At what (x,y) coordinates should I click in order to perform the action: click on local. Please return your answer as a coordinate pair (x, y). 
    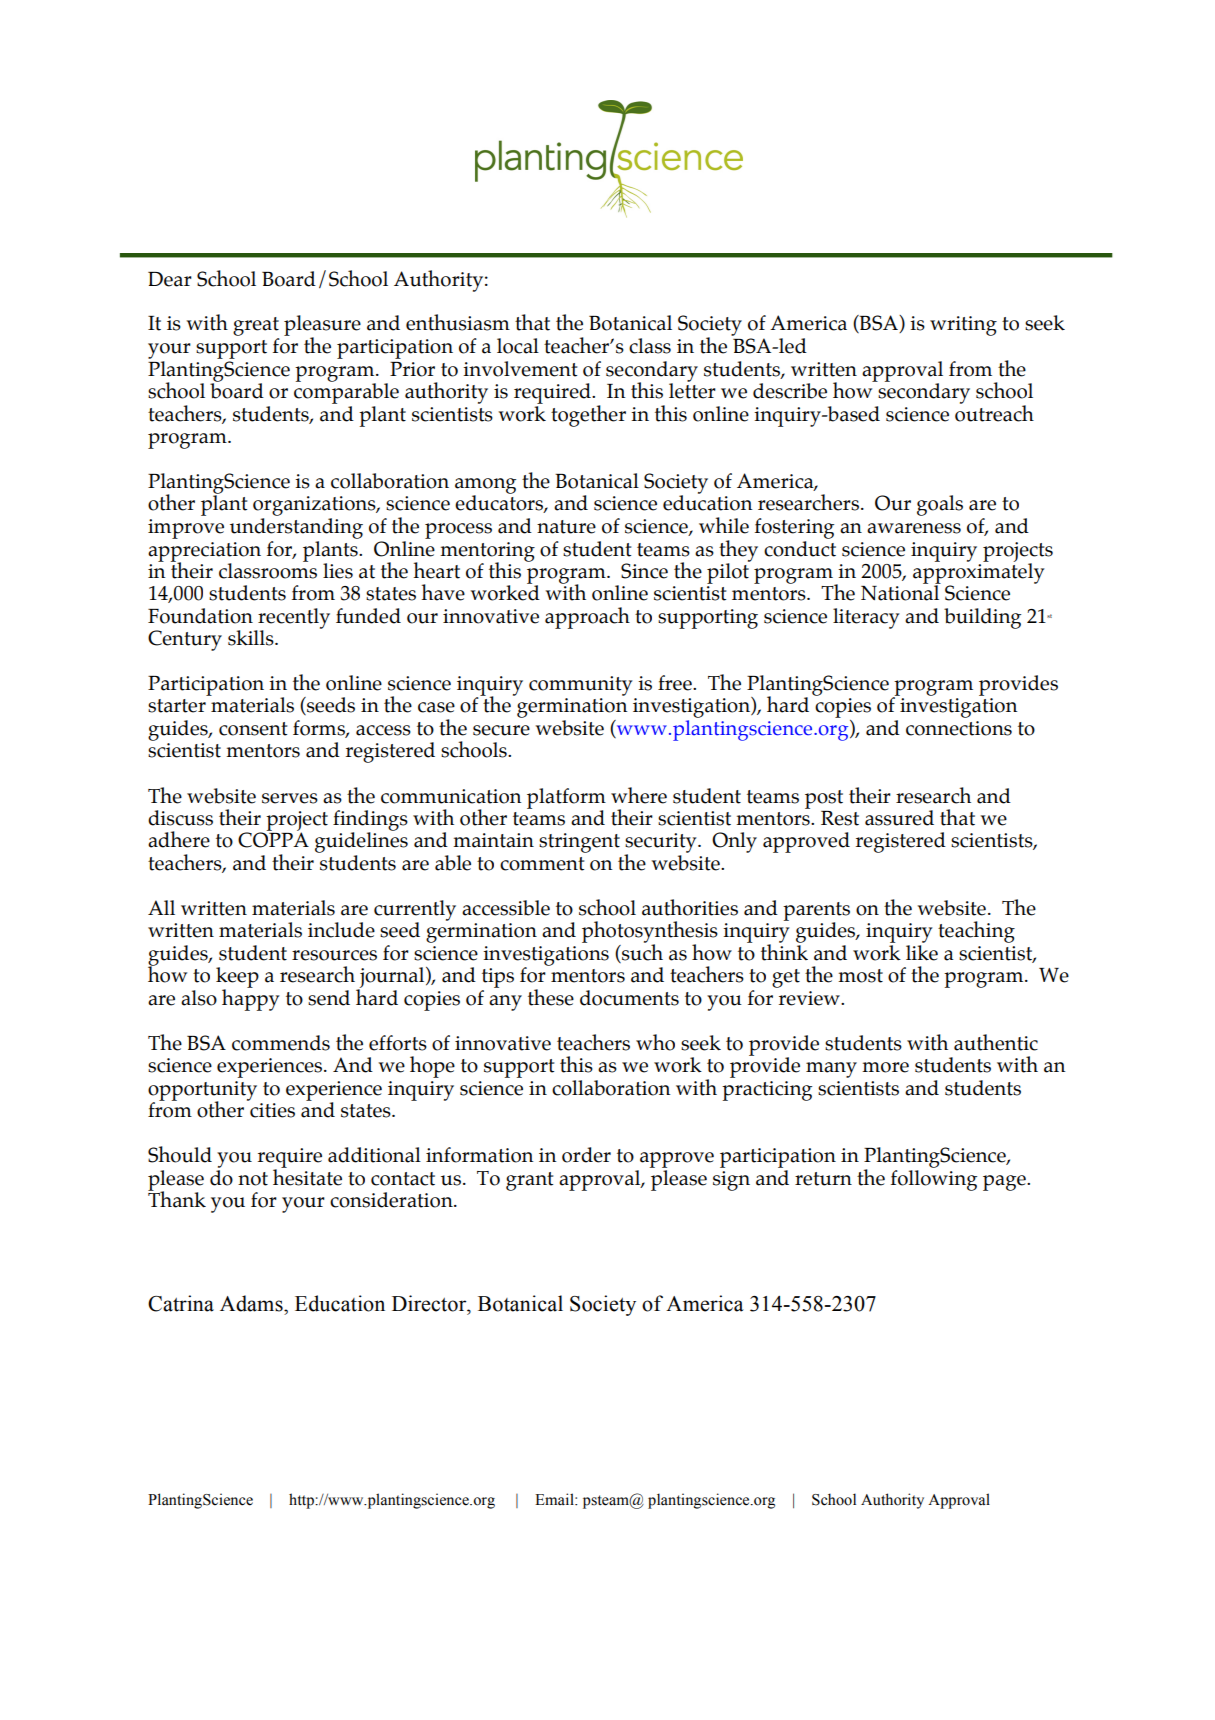
    Looking at the image, I should click on (518, 346).
